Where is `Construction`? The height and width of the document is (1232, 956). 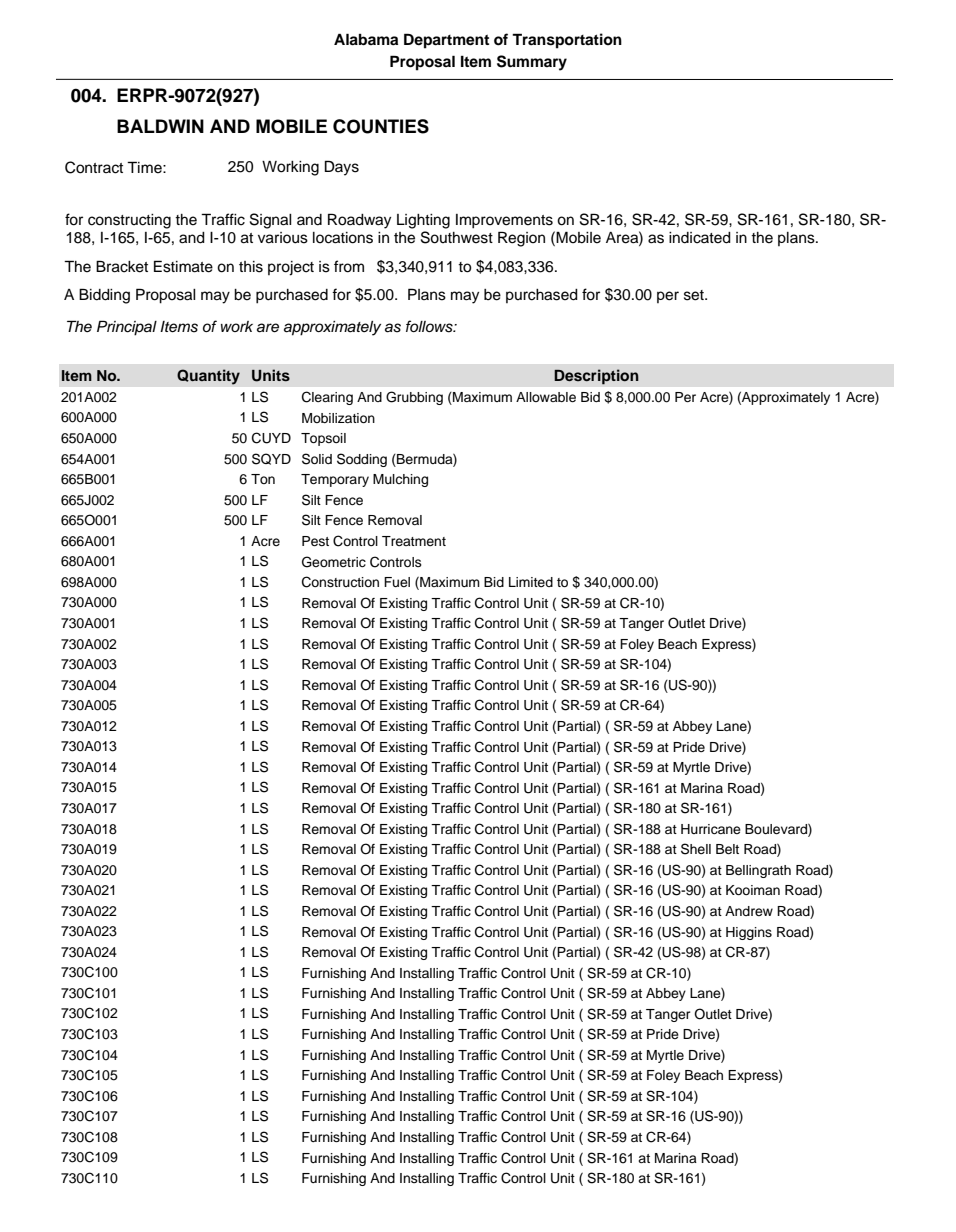 Construction is located at coordinates (340, 582).
